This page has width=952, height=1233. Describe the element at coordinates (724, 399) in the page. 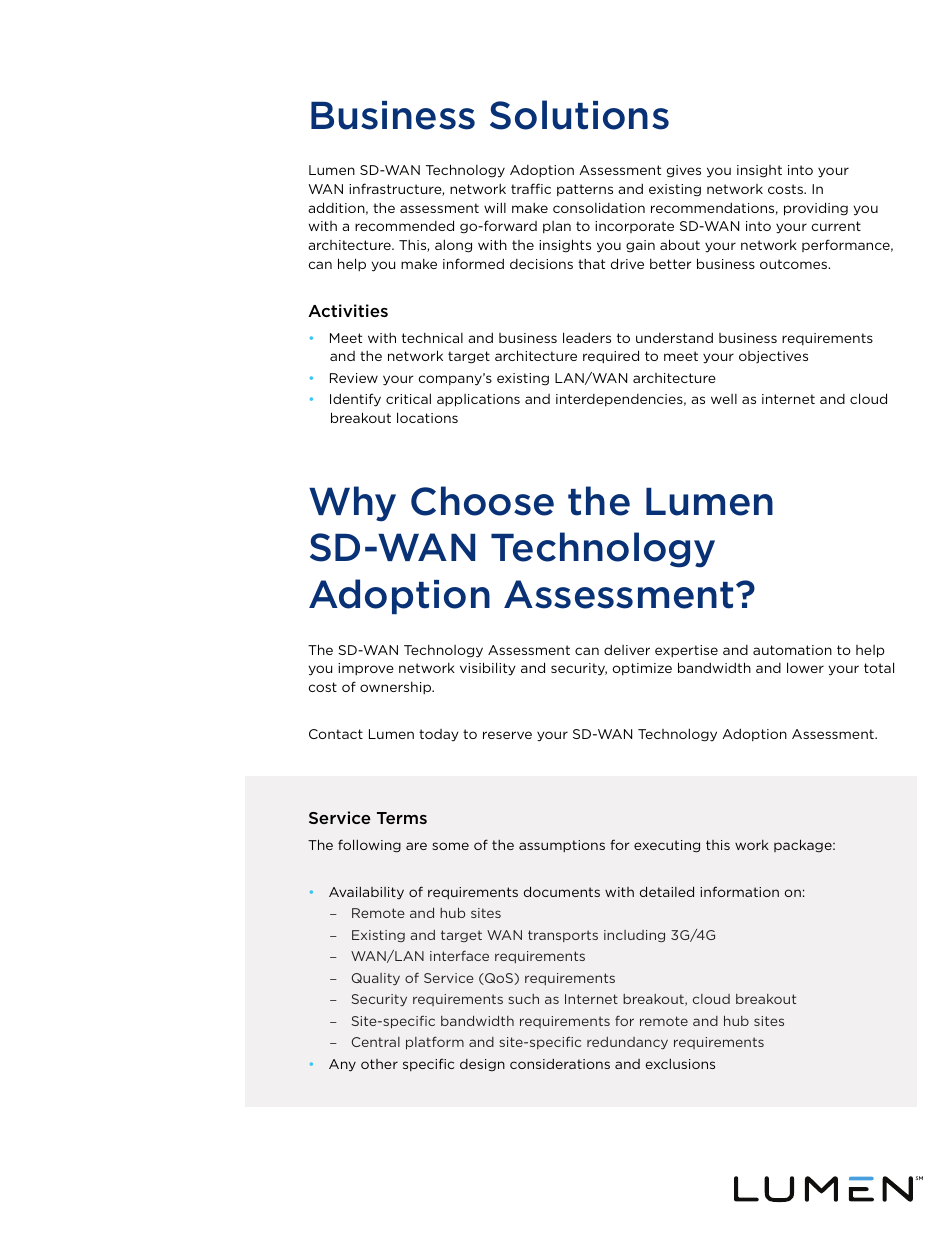

I see `well` at that location.
